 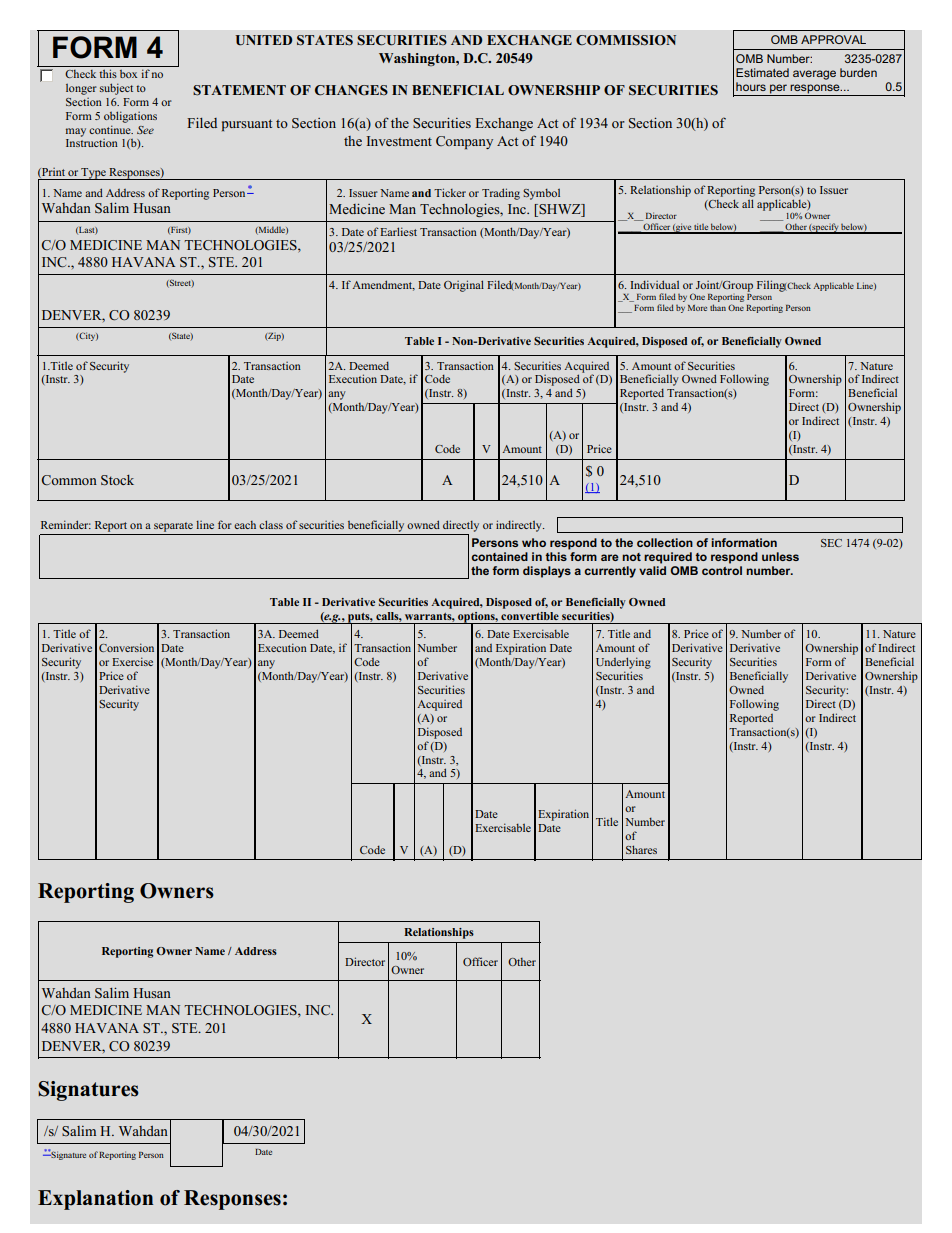 What do you see at coordinates (499, 556) in the screenshot?
I see `contained` at bounding box center [499, 556].
